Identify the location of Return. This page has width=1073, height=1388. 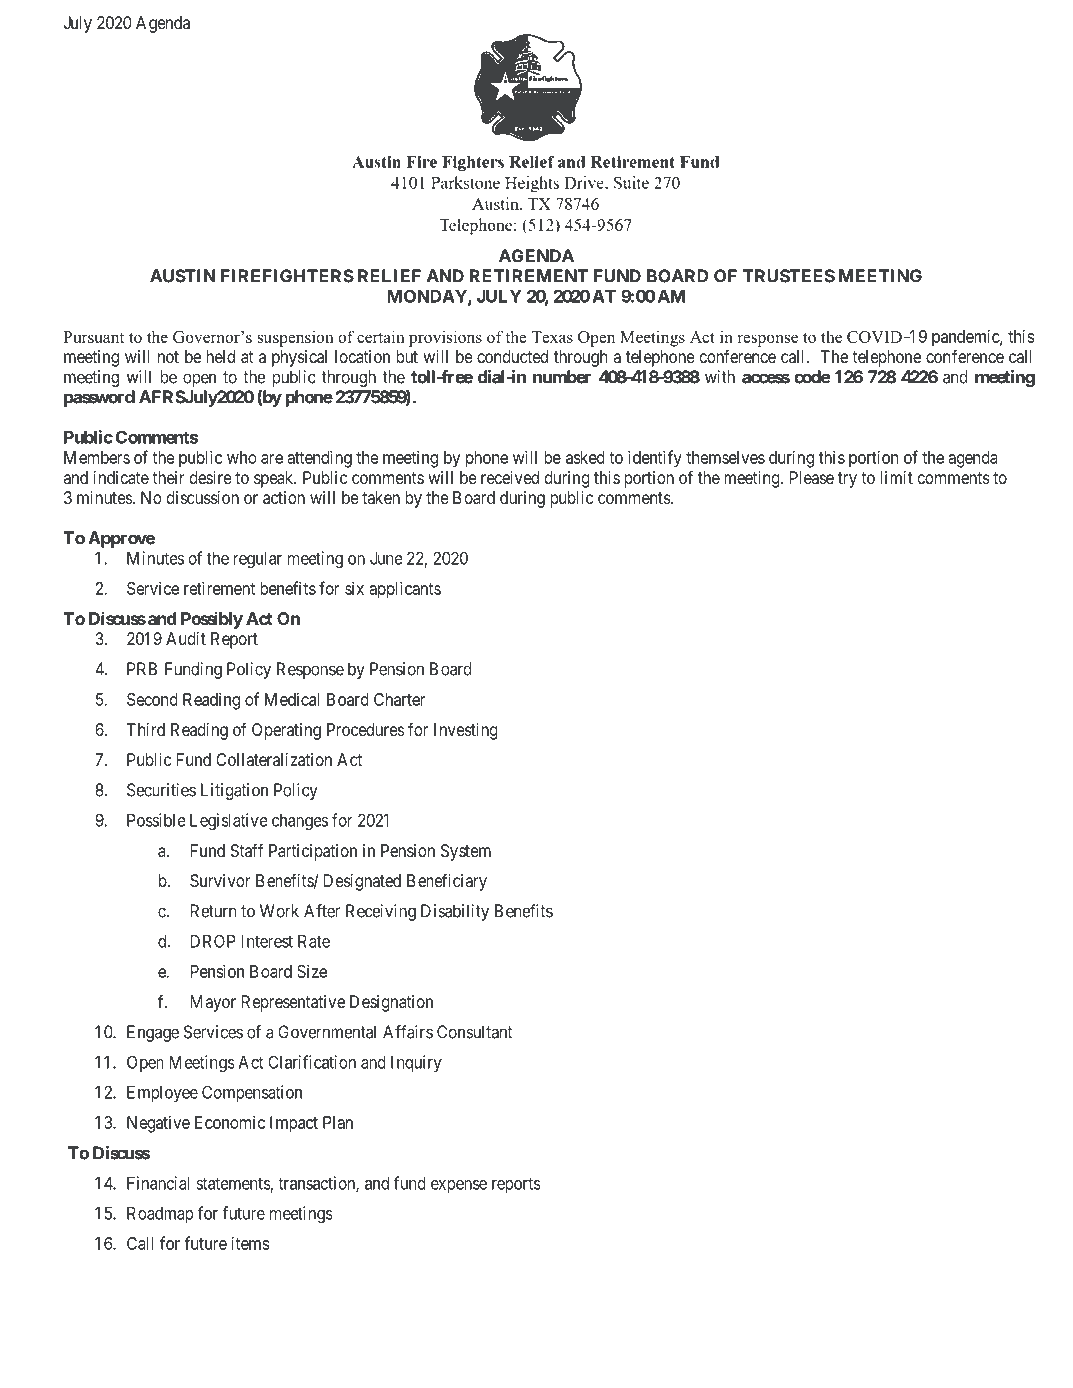
(214, 911).
